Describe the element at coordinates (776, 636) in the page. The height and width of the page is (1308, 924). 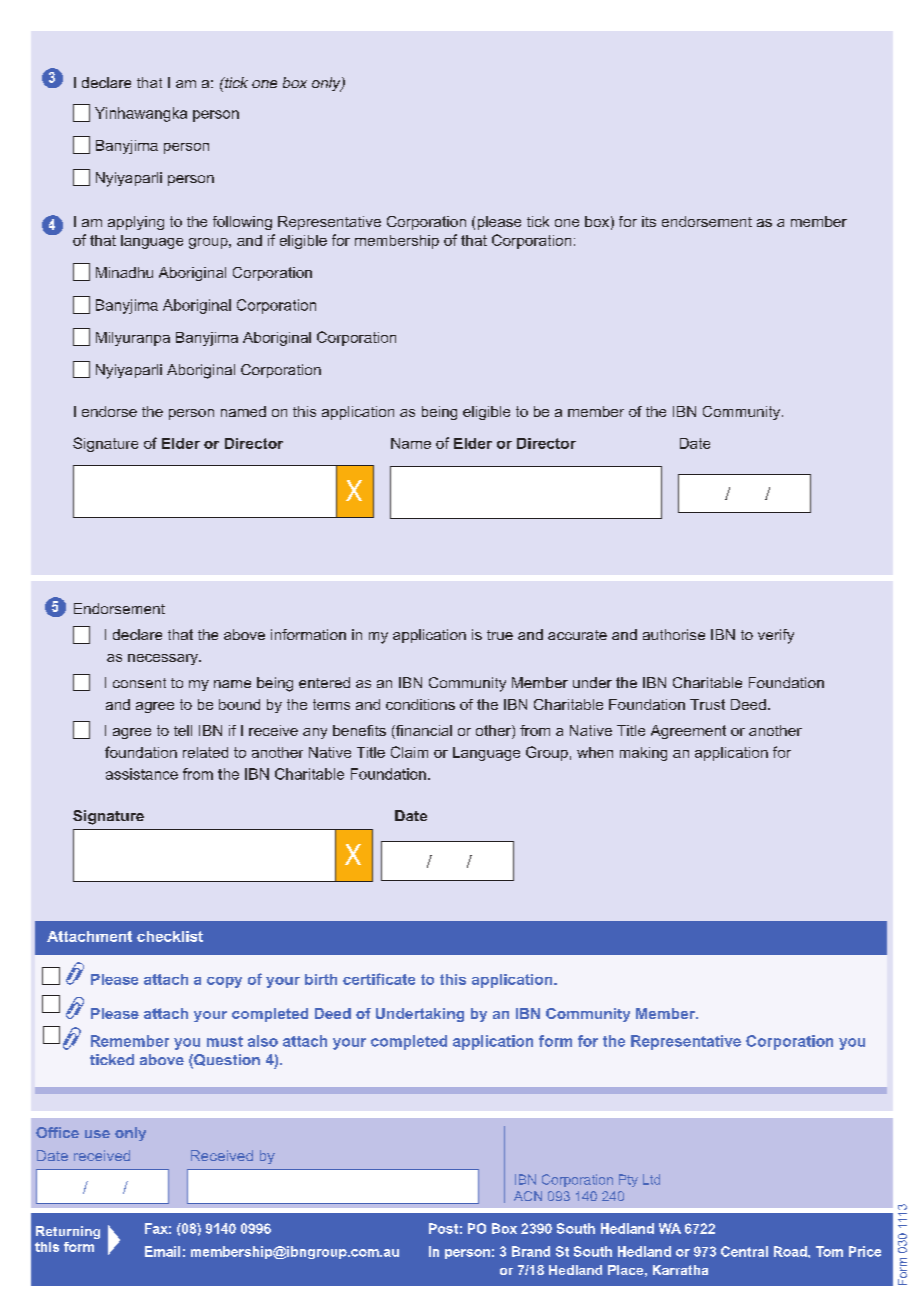
I see `verify` at that location.
